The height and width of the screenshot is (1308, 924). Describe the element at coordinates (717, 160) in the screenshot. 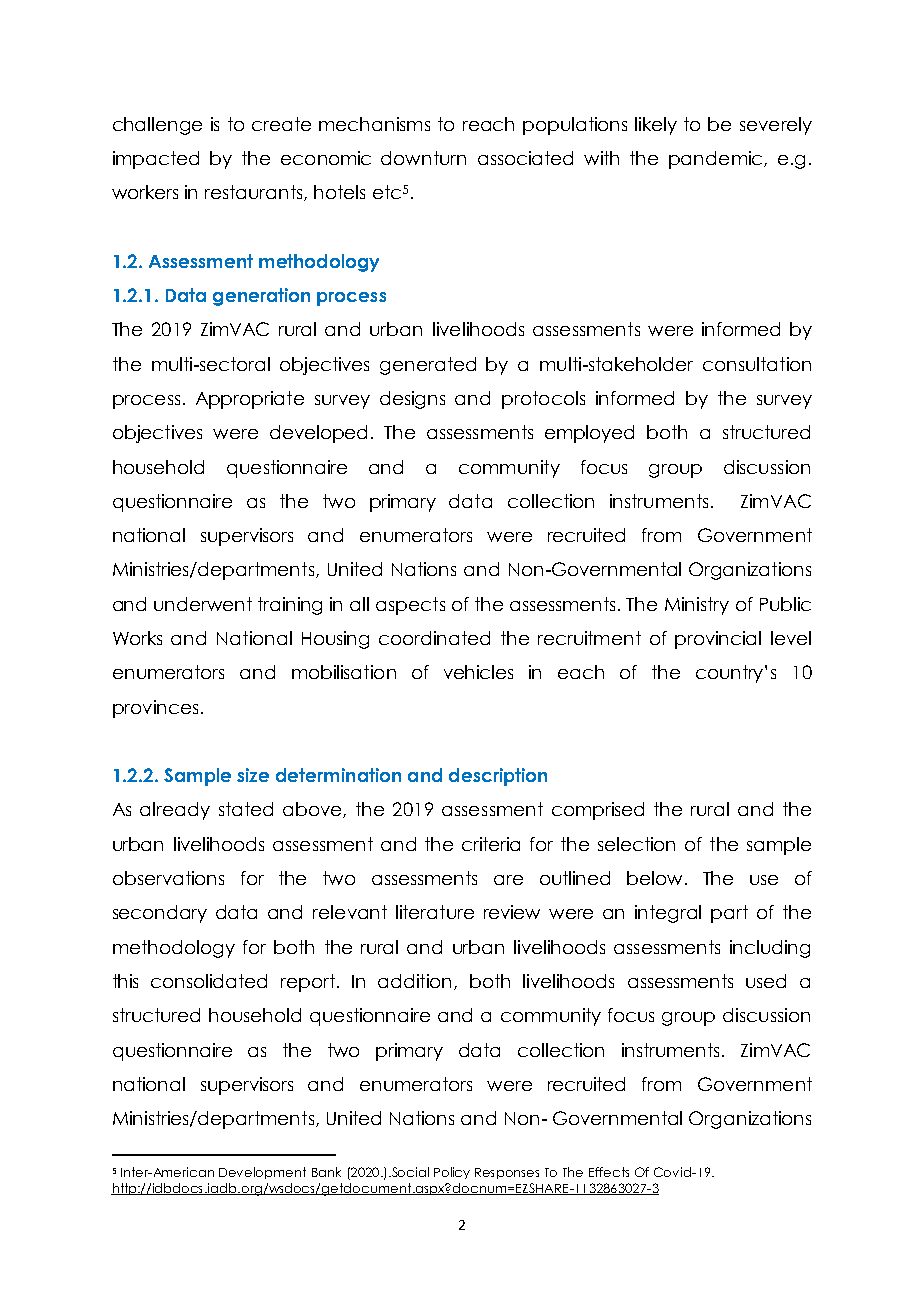

I see `pandemic` at that location.
